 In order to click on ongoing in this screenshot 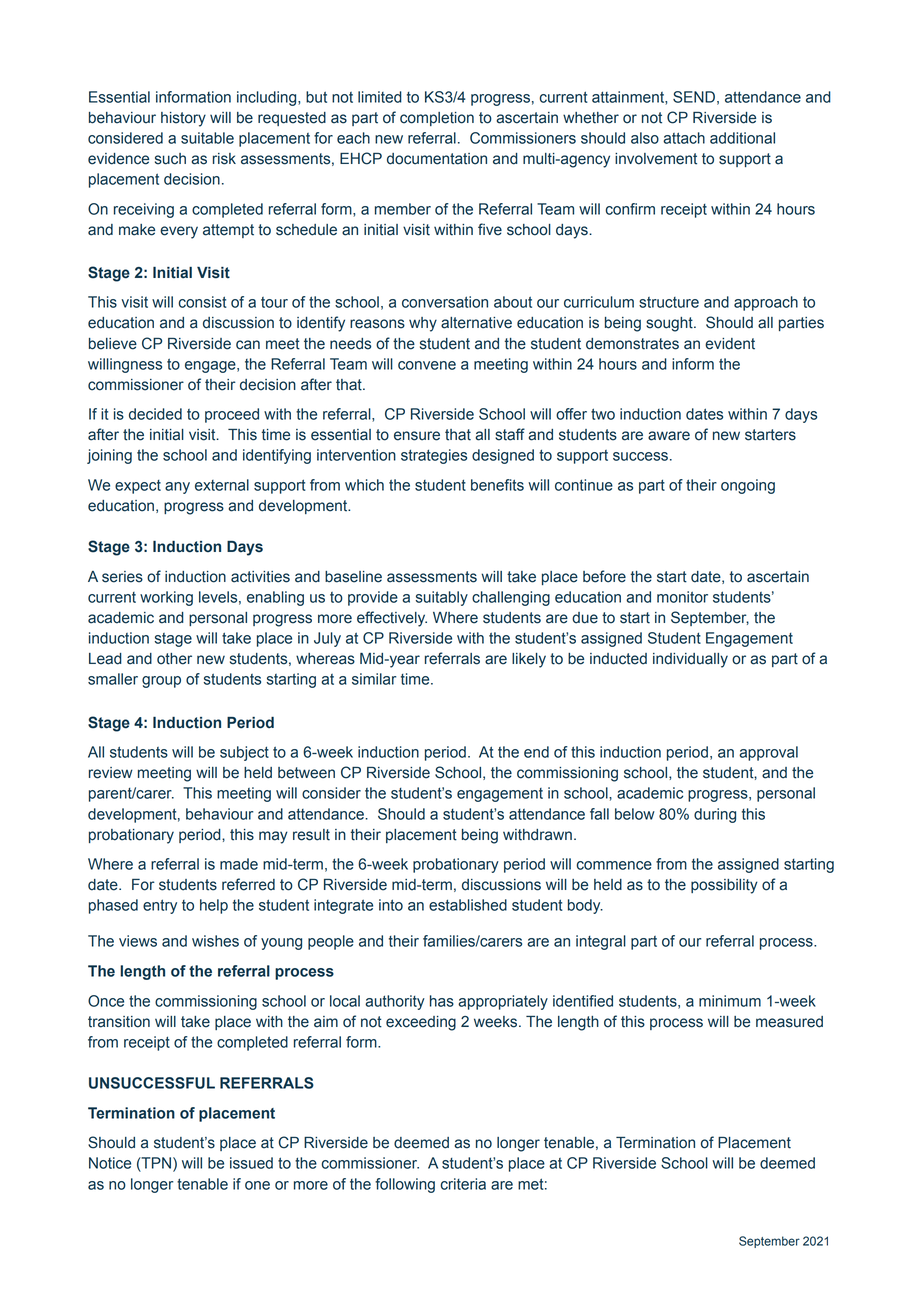, I will do `click(748, 486)`.
